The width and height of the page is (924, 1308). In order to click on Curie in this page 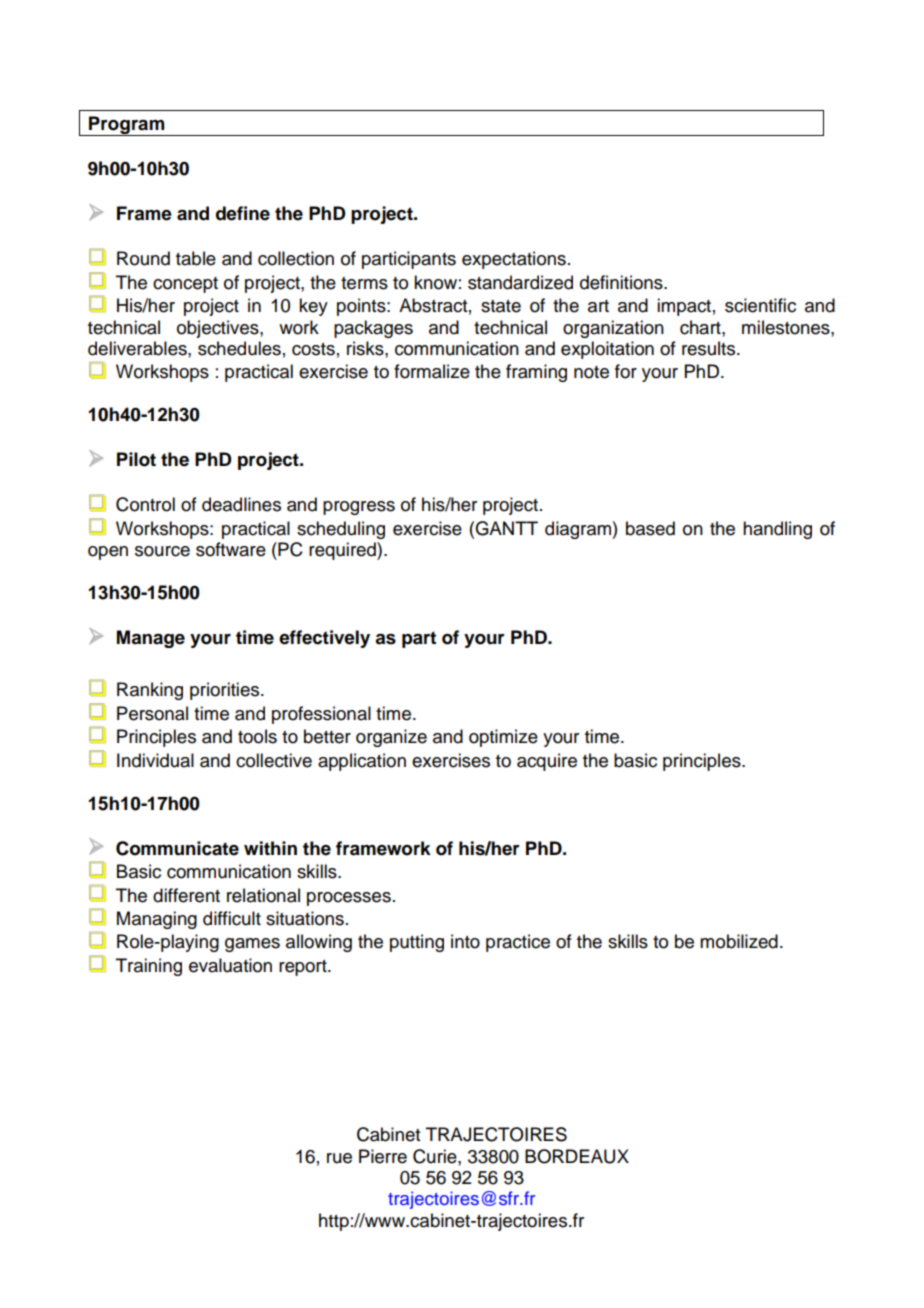, I will do `click(436, 1156)`.
